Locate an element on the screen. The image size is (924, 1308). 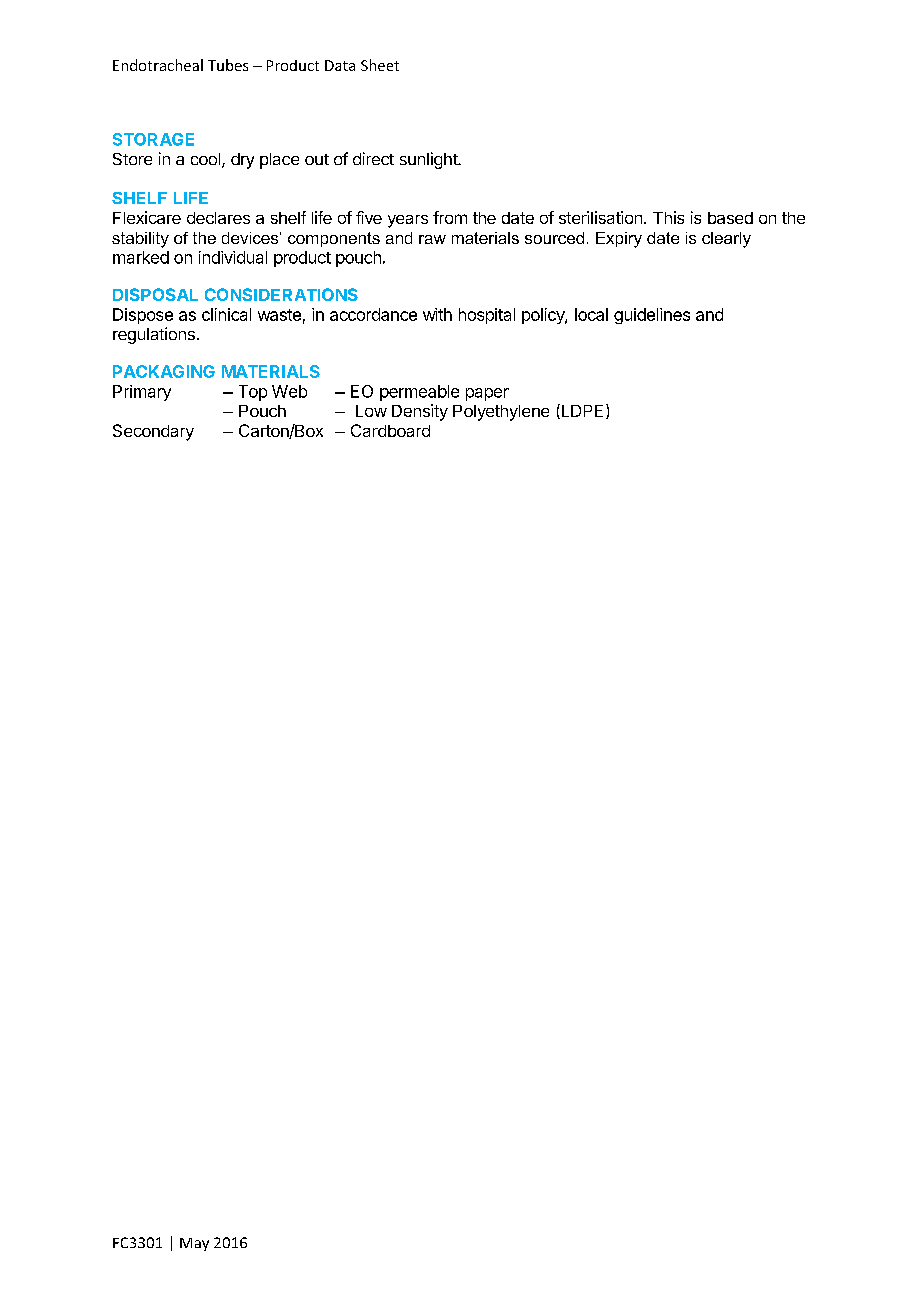
Tubes is located at coordinates (228, 65).
